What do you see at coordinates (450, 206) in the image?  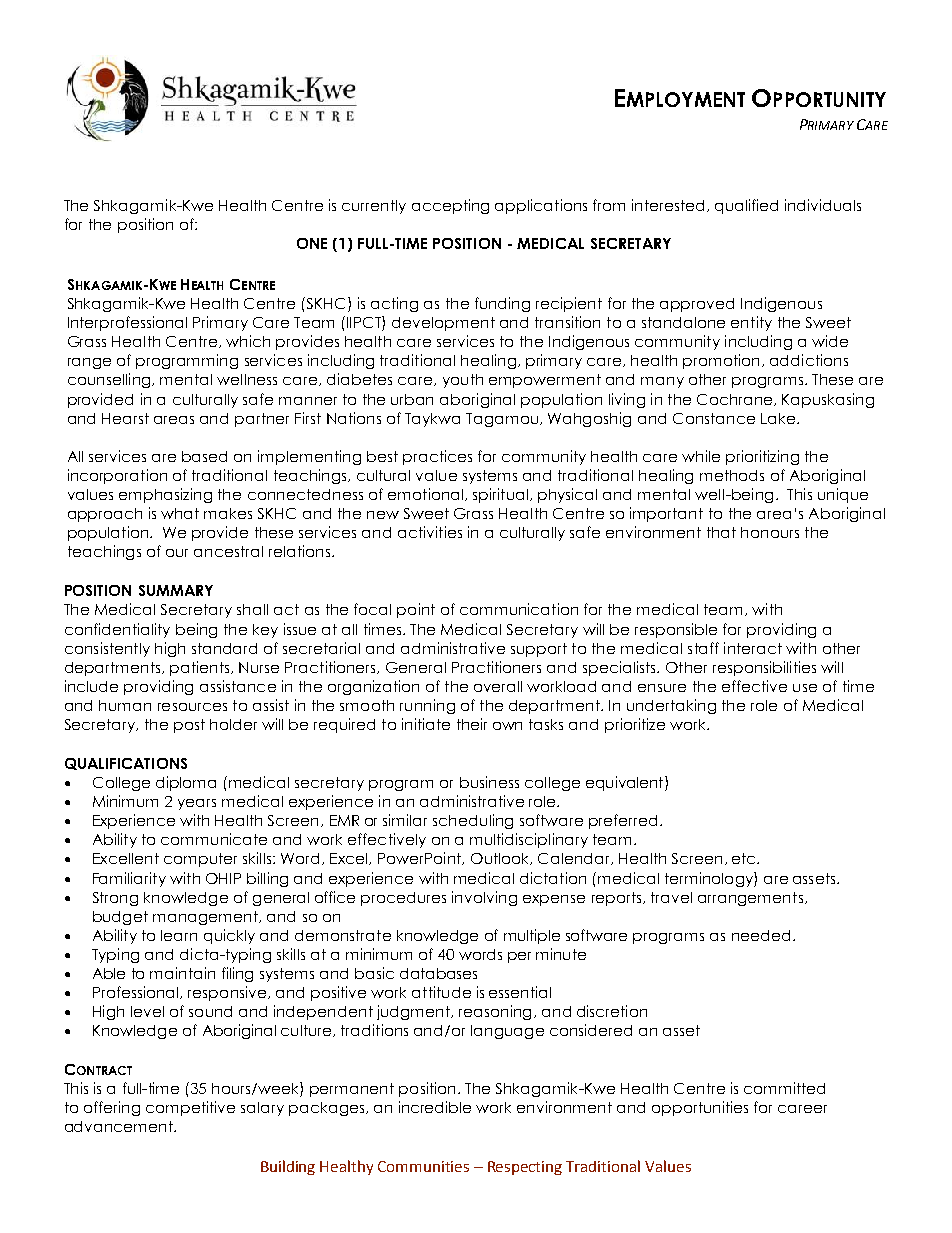 I see `accepting` at bounding box center [450, 206].
